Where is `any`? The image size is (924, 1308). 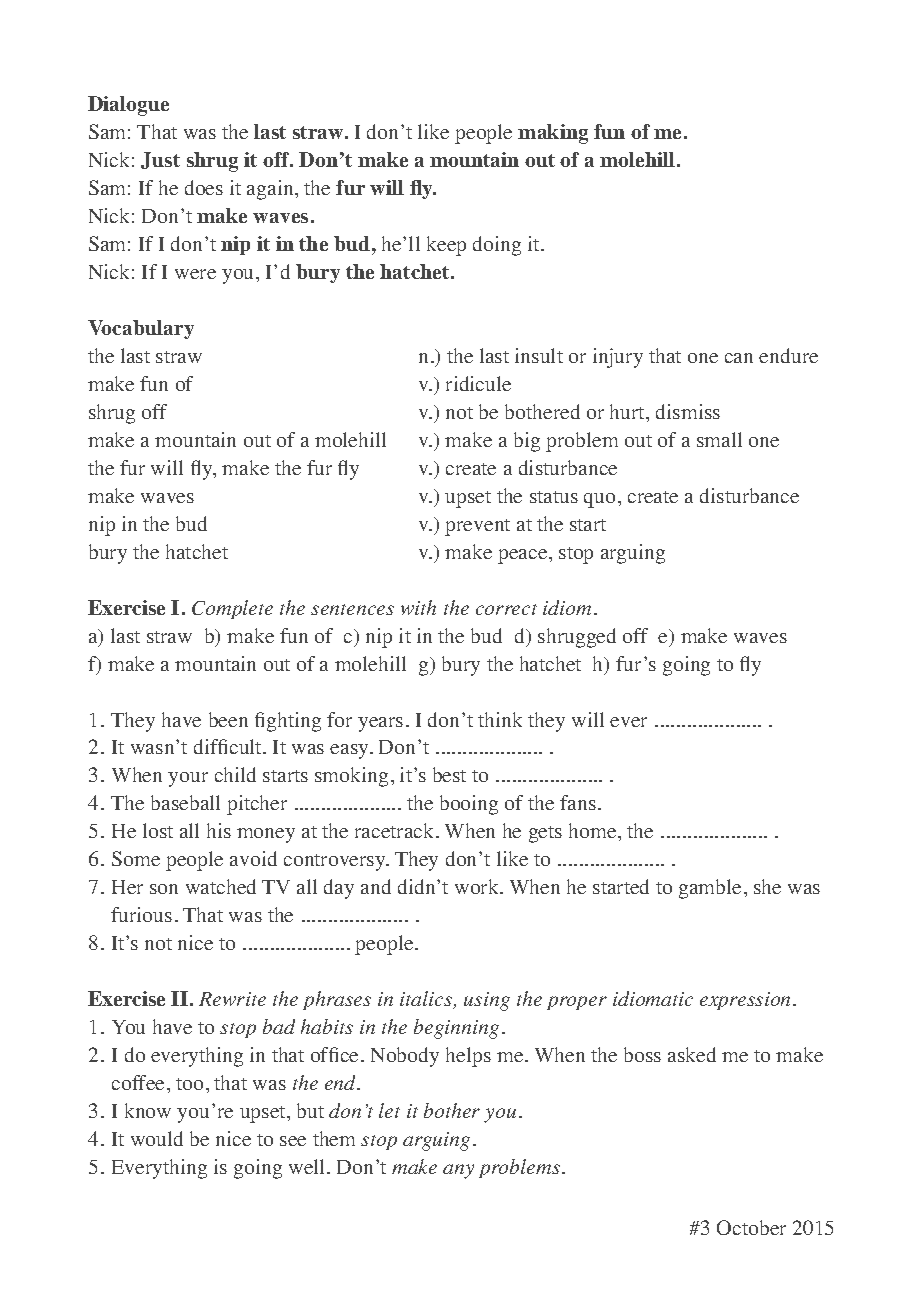
any is located at coordinates (458, 1171).
